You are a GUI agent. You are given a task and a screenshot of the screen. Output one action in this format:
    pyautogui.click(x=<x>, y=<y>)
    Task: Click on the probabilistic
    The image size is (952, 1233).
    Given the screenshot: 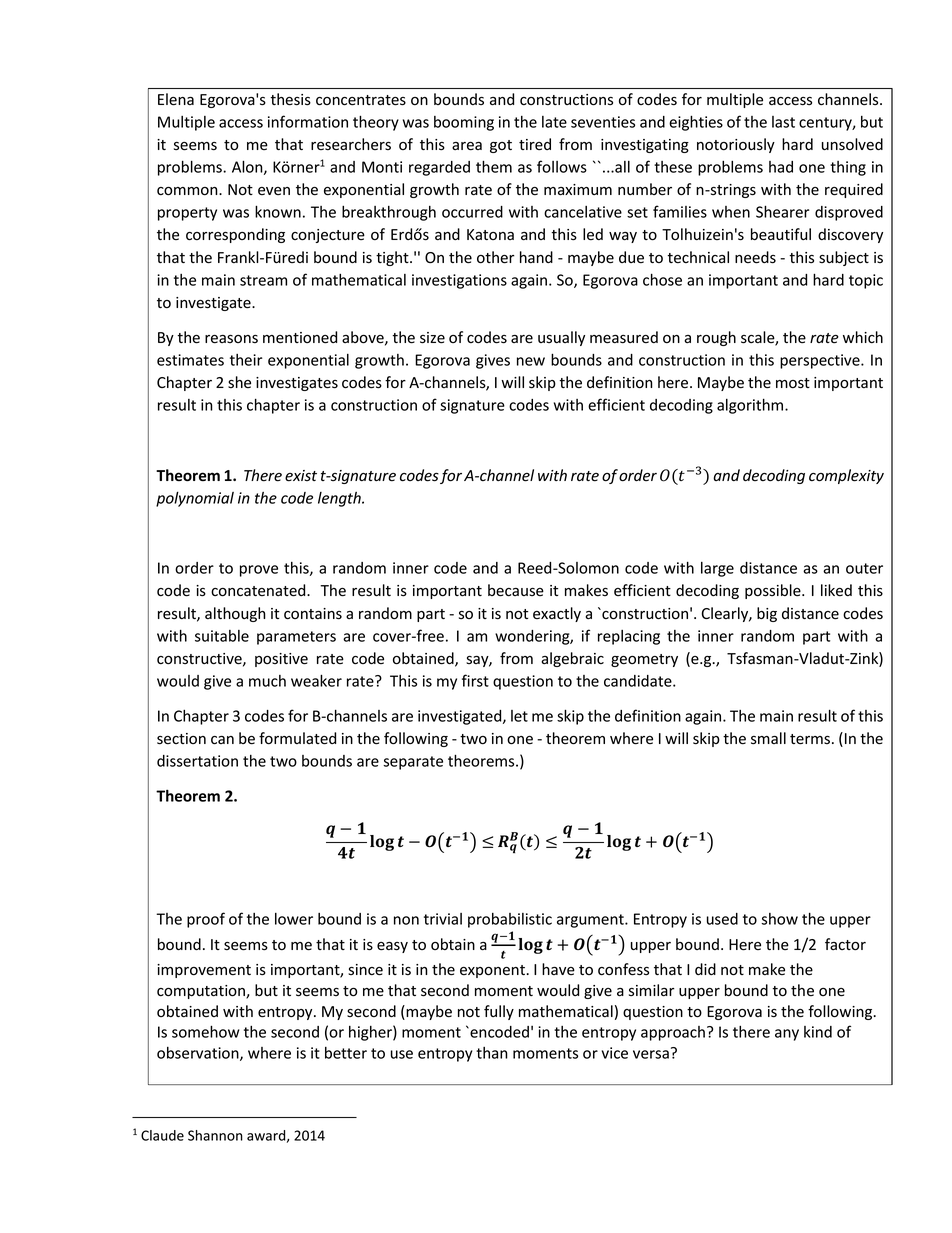 What is the action you would take?
    pyautogui.click(x=510, y=920)
